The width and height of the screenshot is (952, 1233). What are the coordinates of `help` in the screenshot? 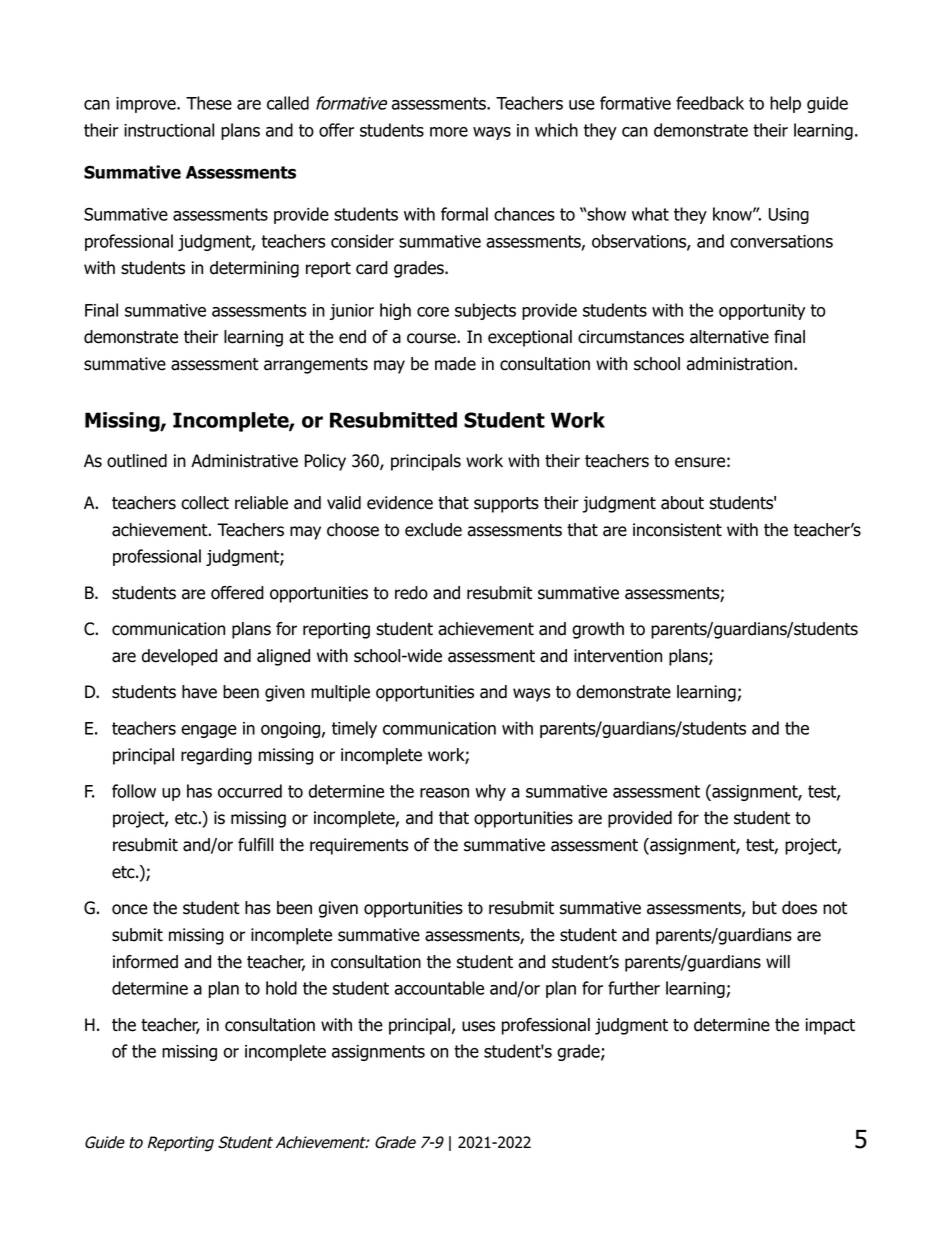 It's located at (785, 104).
